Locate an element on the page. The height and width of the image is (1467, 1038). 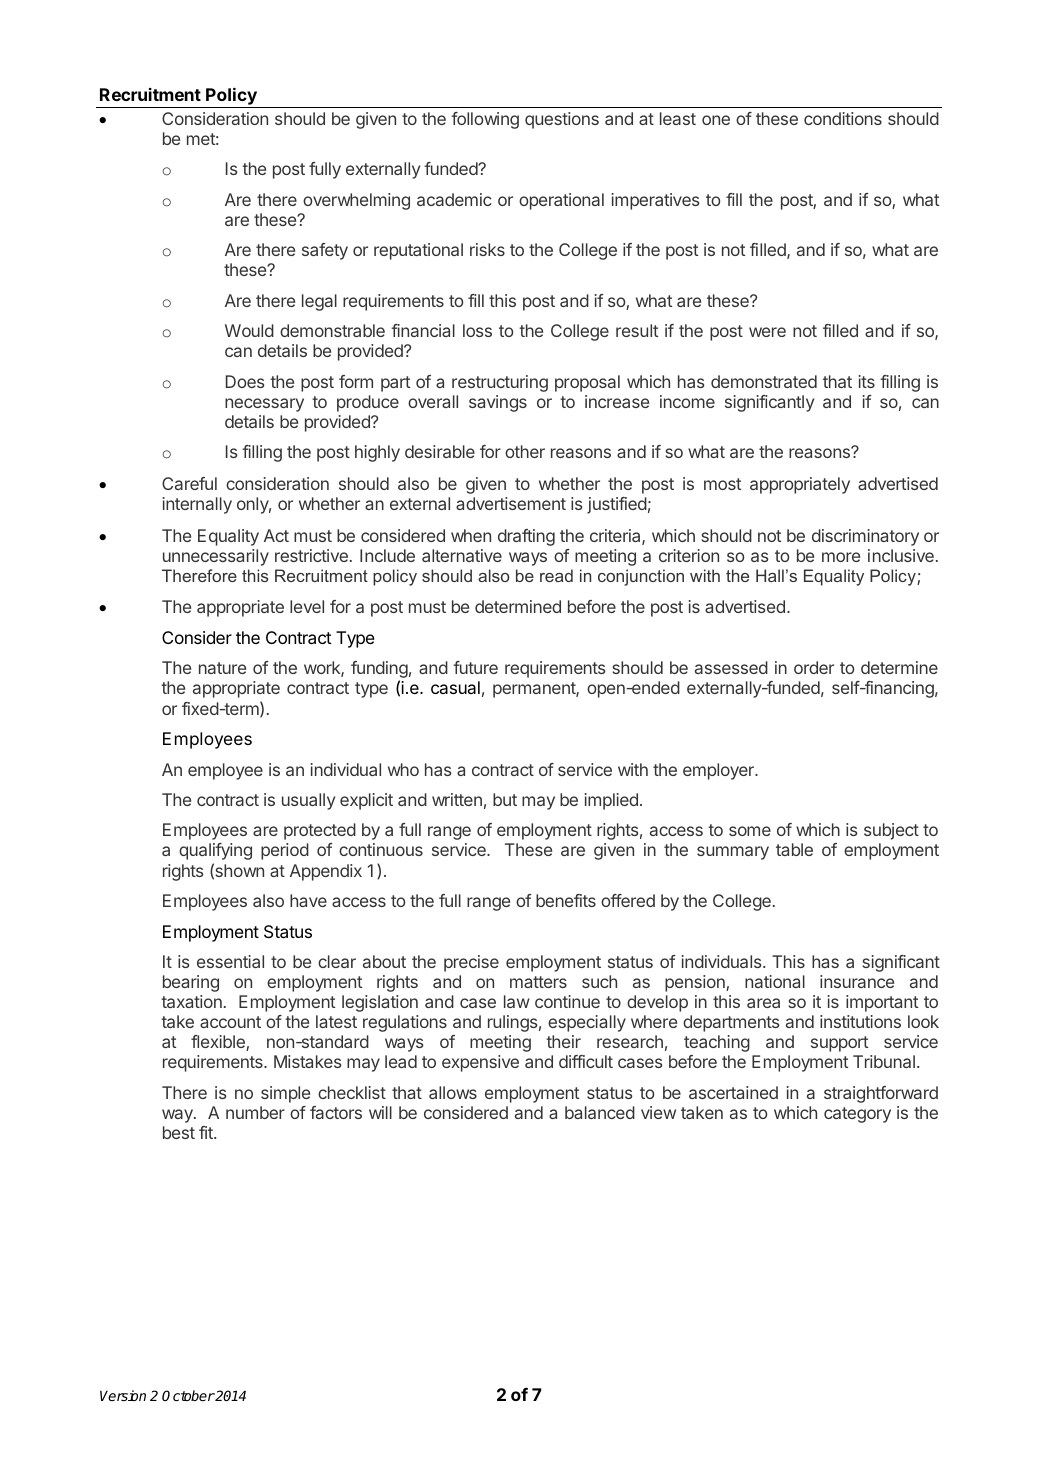
nature is located at coordinates (222, 668).
